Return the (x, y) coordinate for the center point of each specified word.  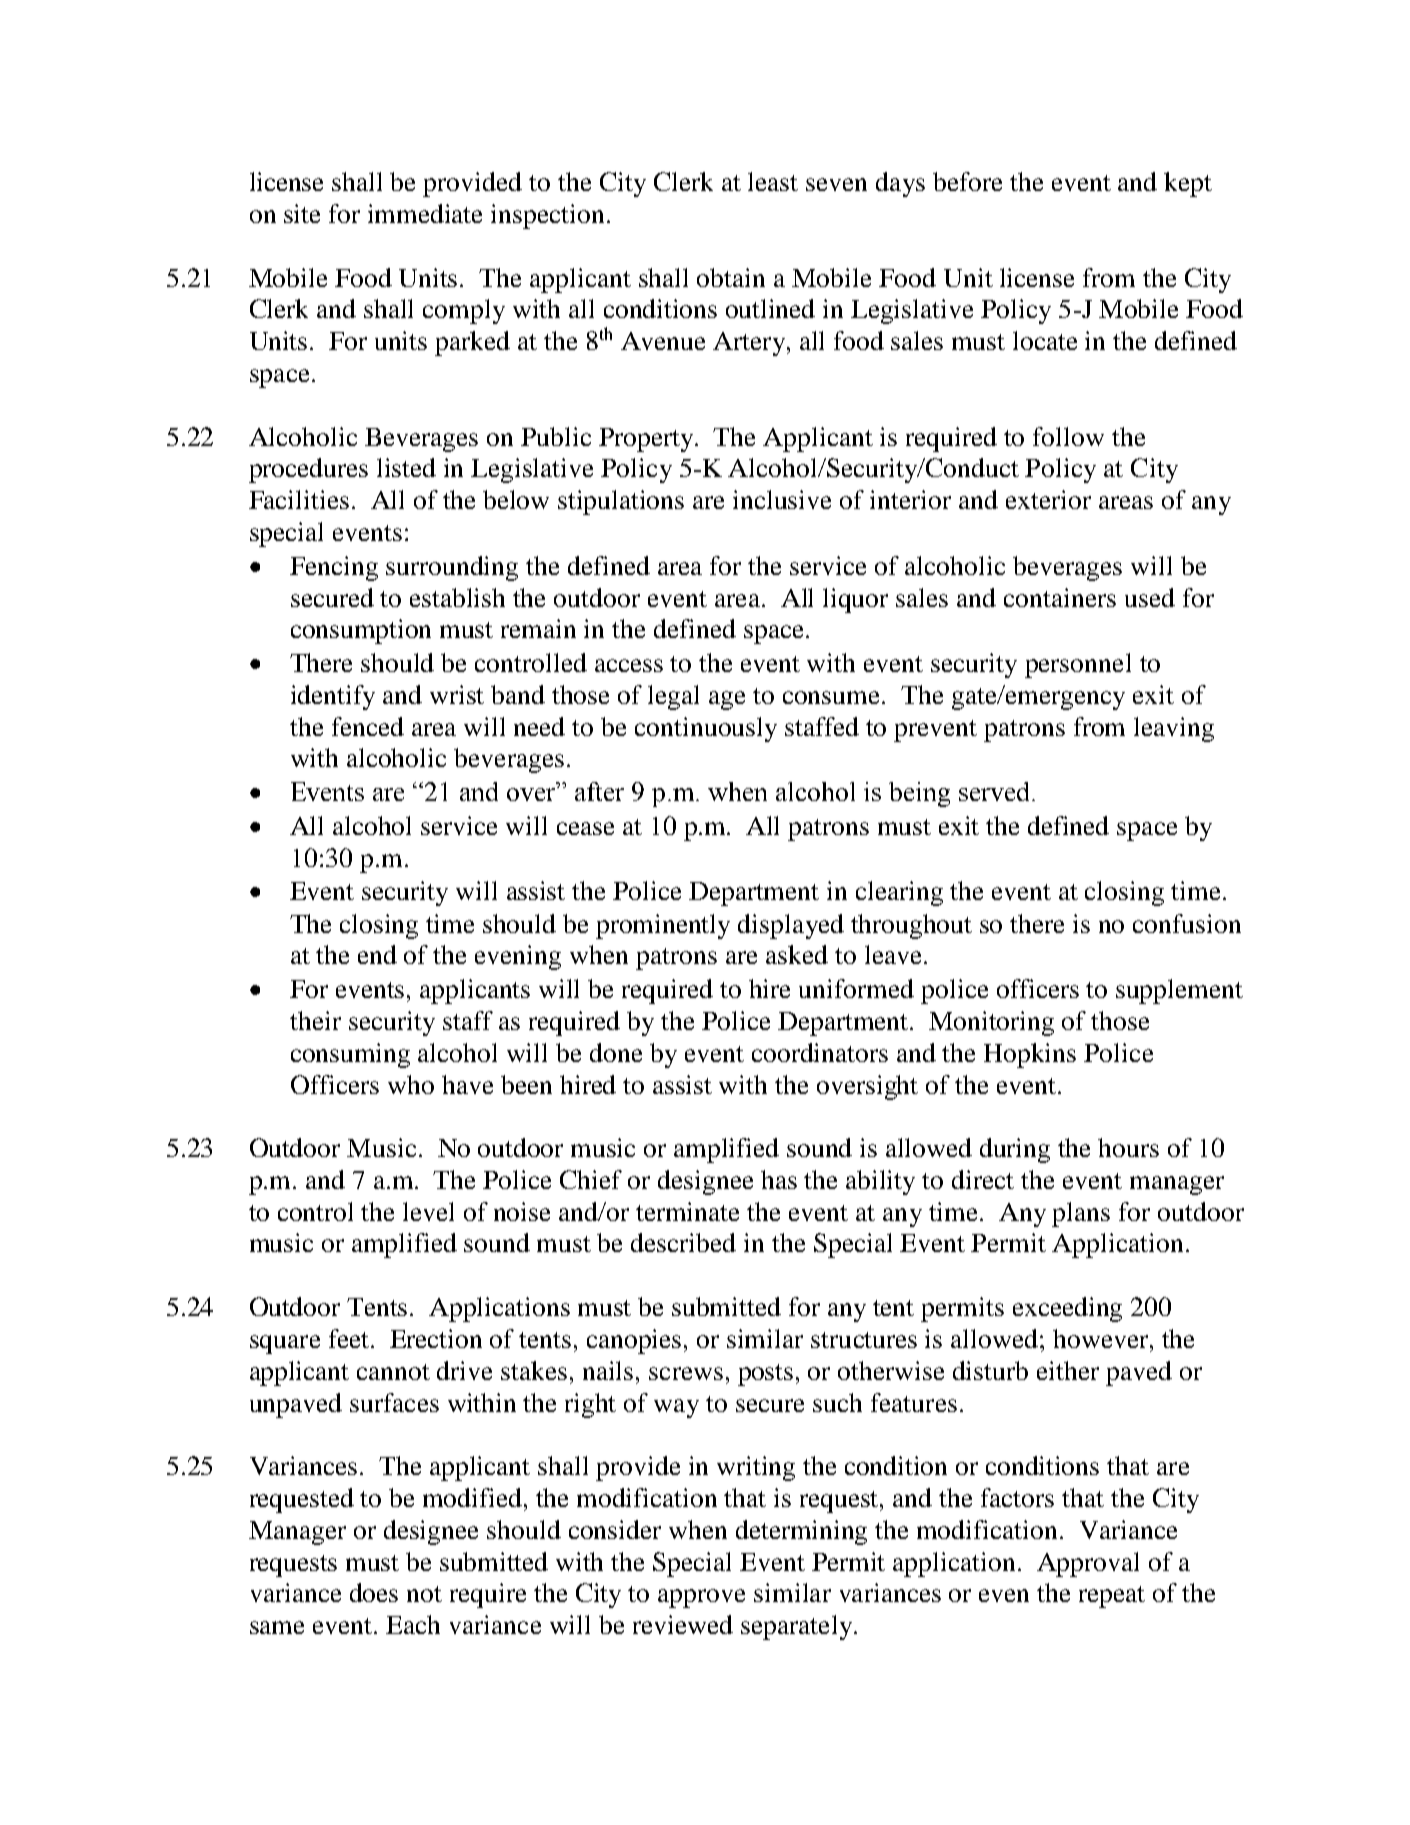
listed (406, 467)
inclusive (782, 499)
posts (765, 1375)
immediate (425, 213)
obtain (731, 277)
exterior (1048, 499)
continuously (706, 729)
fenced (368, 726)
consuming (350, 1055)
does (374, 1592)
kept (1188, 184)
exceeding (1067, 1309)
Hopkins (1030, 1055)
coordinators (820, 1052)
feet (350, 1338)
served (996, 791)
